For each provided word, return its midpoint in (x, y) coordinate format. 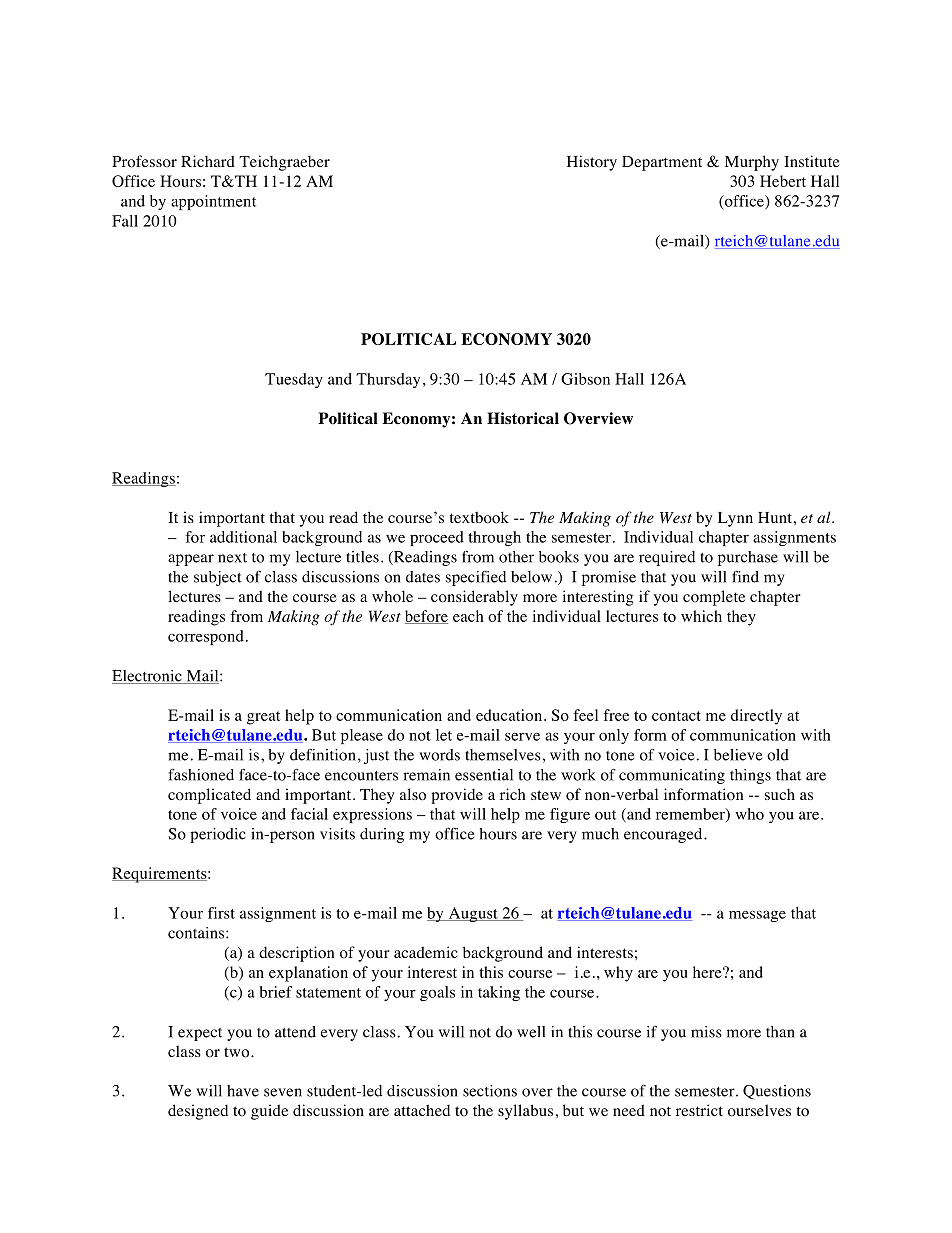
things (750, 776)
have (243, 1091)
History (592, 163)
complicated (209, 796)
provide (457, 796)
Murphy (752, 163)
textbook (479, 517)
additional (243, 537)
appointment (213, 202)
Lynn (735, 519)
